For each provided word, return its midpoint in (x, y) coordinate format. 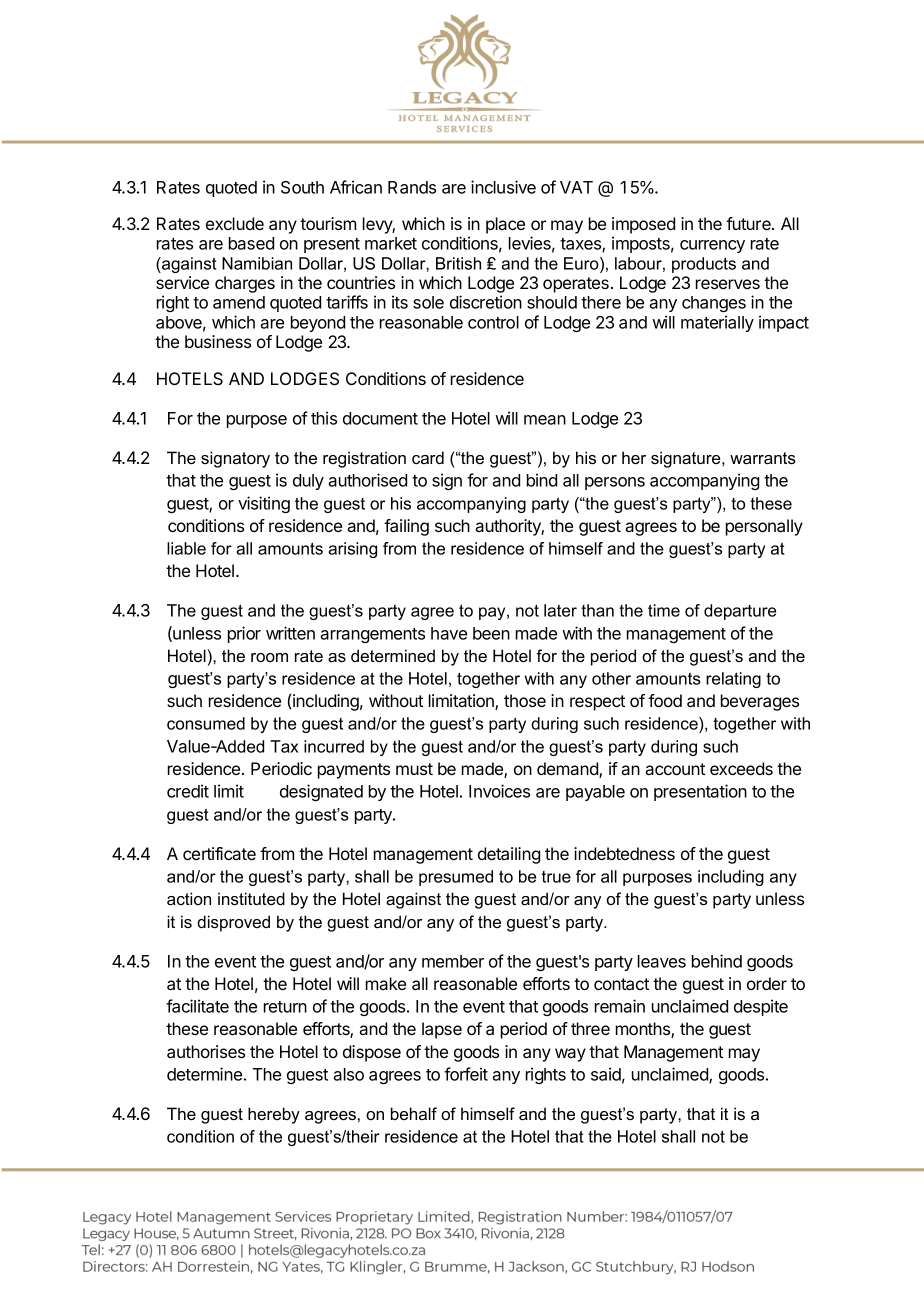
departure (740, 612)
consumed (206, 723)
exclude (235, 223)
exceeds (741, 768)
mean (545, 420)
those (525, 700)
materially (717, 323)
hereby (274, 1115)
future (749, 223)
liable (186, 548)
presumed (456, 878)
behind (717, 961)
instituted (251, 898)
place (505, 225)
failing (406, 527)
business (218, 341)
